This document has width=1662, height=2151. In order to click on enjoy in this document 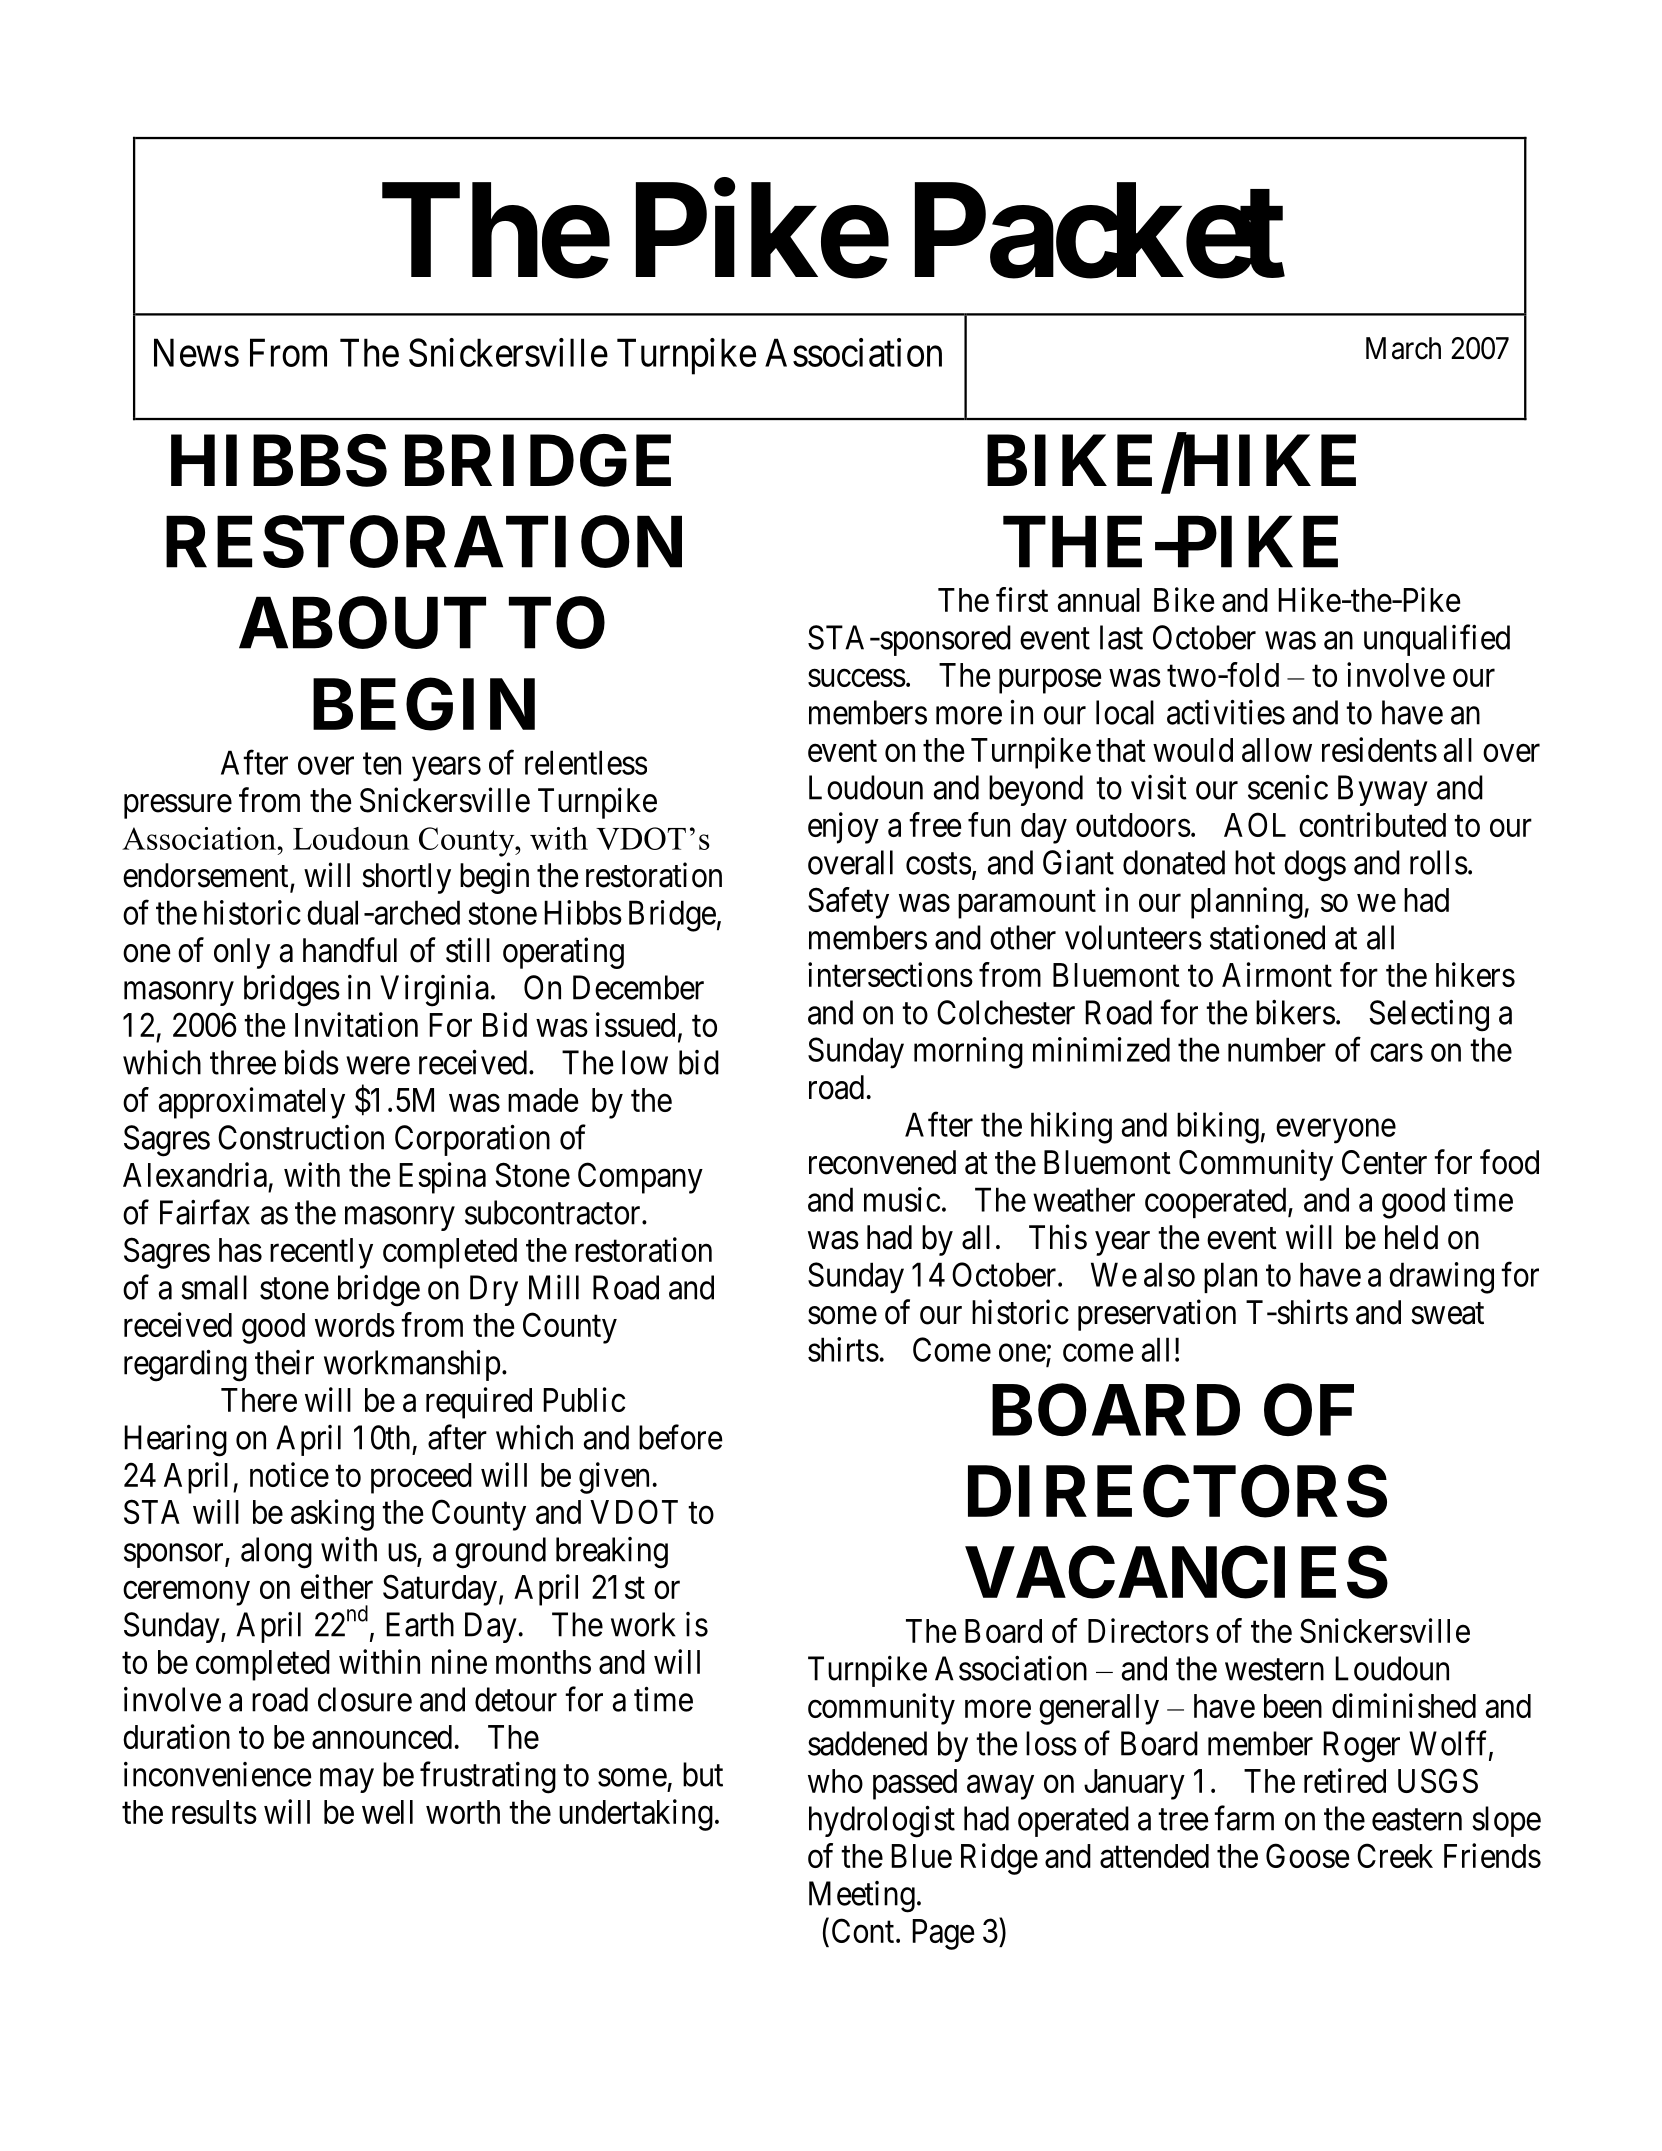, I will do `click(843, 828)`.
